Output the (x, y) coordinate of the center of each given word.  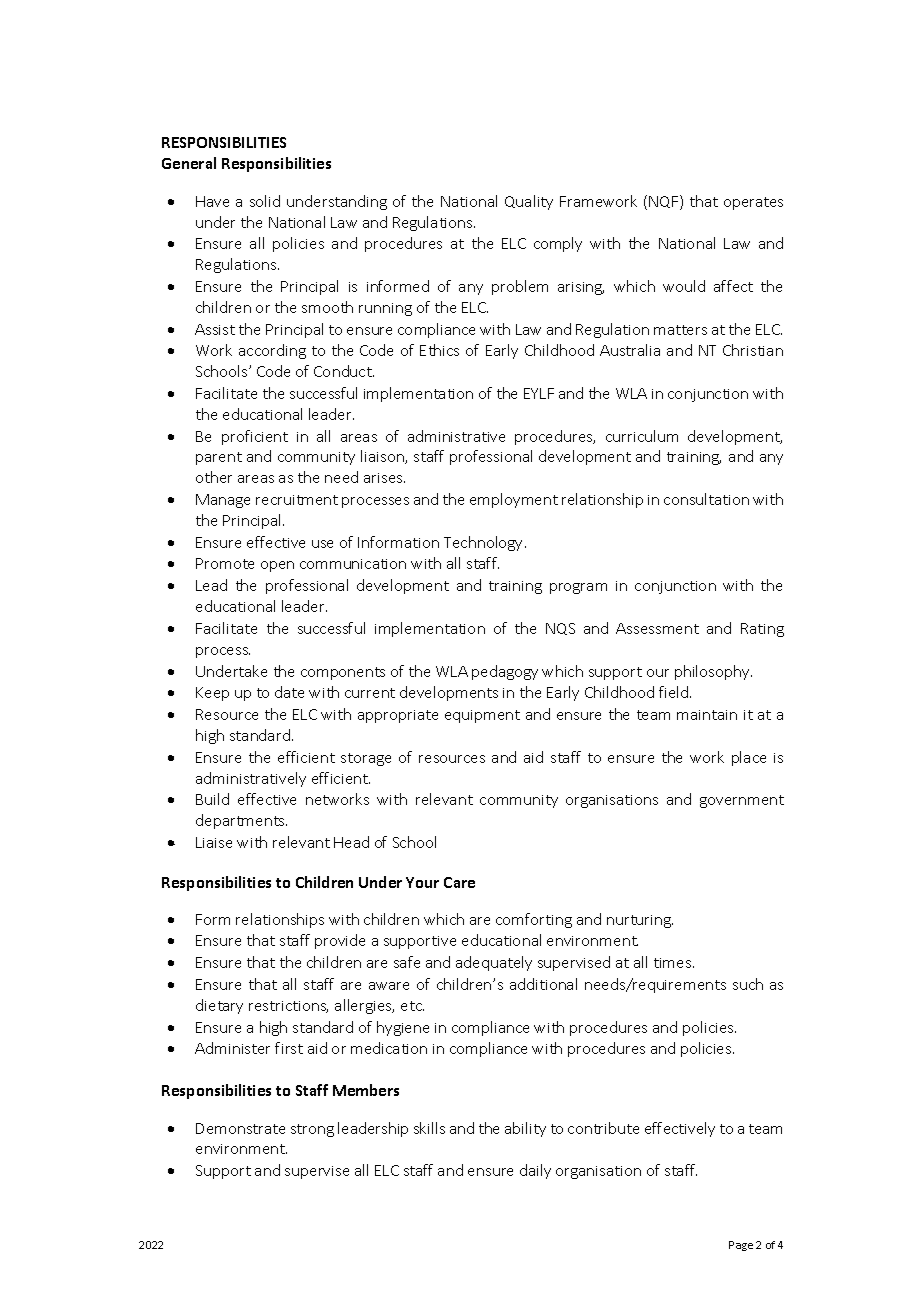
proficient (255, 437)
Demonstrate (240, 1128)
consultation (706, 499)
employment (514, 500)
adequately (494, 963)
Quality (529, 202)
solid (265, 201)
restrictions (288, 1007)
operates (753, 203)
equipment (482, 716)
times (674, 963)
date (289, 692)
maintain (707, 715)
